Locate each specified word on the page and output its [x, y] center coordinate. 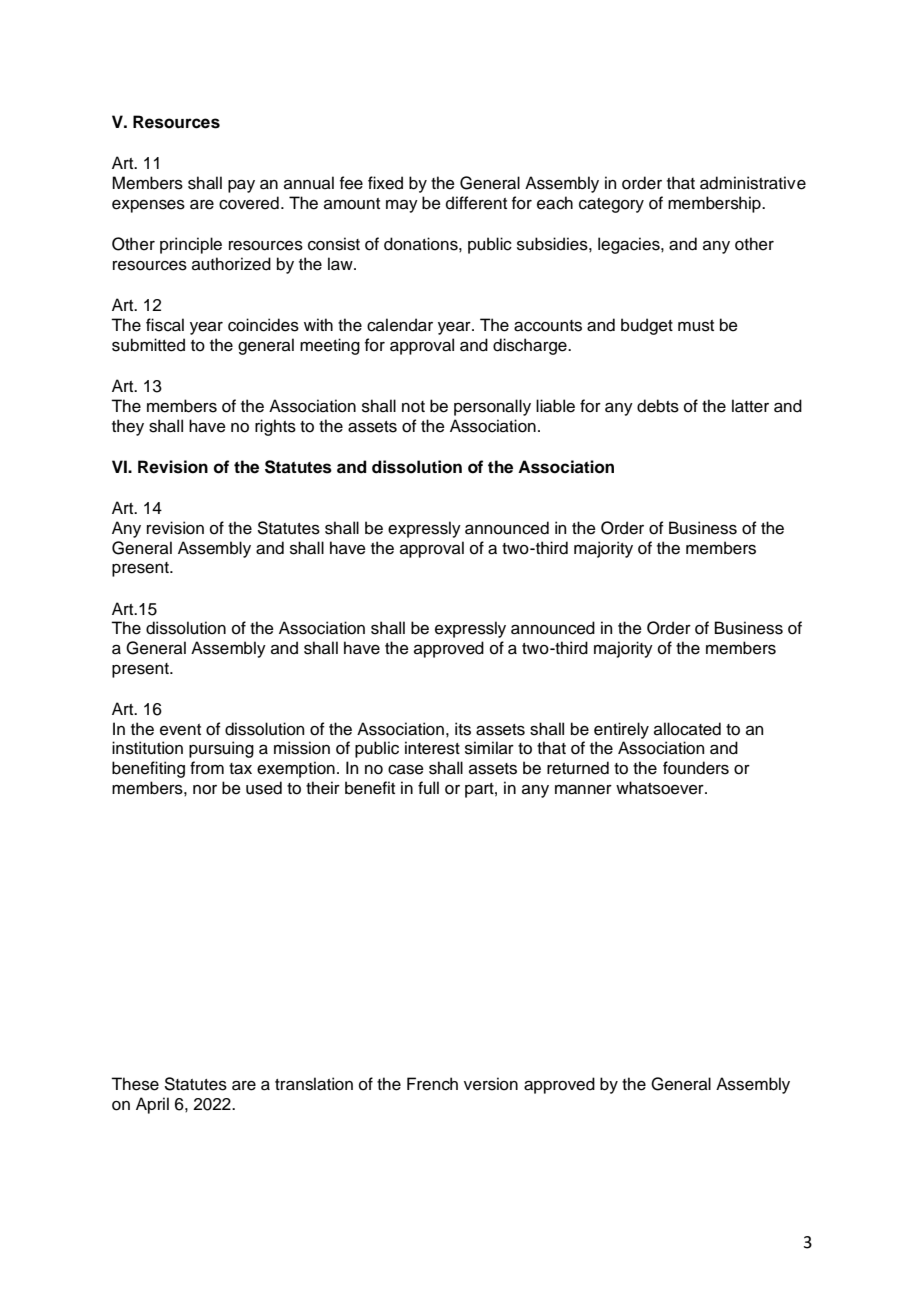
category [611, 205]
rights [275, 427]
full [428, 788]
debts [658, 406]
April [152, 1105]
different [476, 203]
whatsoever [661, 788]
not [413, 407]
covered [249, 203]
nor [205, 790]
